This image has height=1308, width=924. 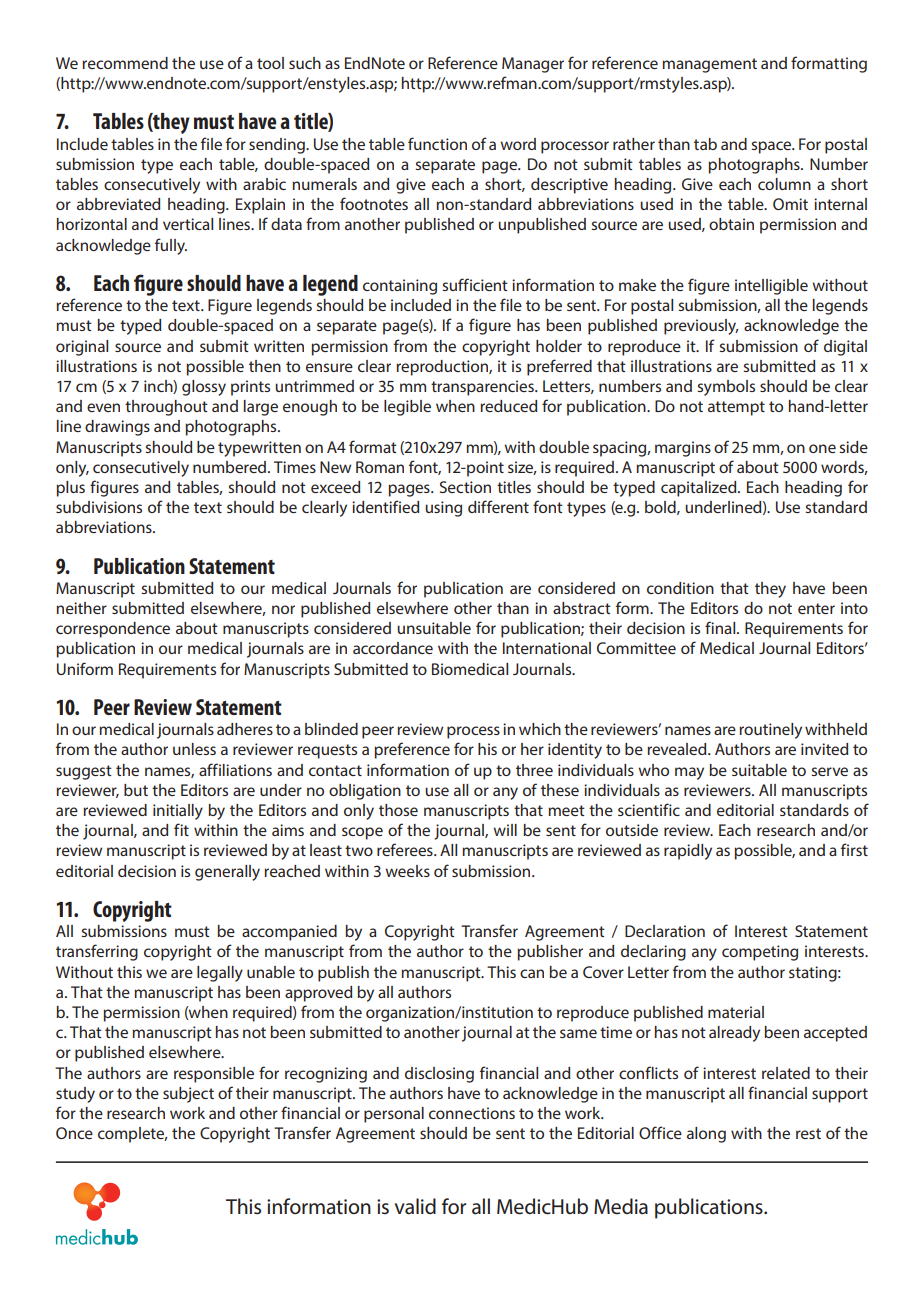 I want to click on competing, so click(x=760, y=953).
